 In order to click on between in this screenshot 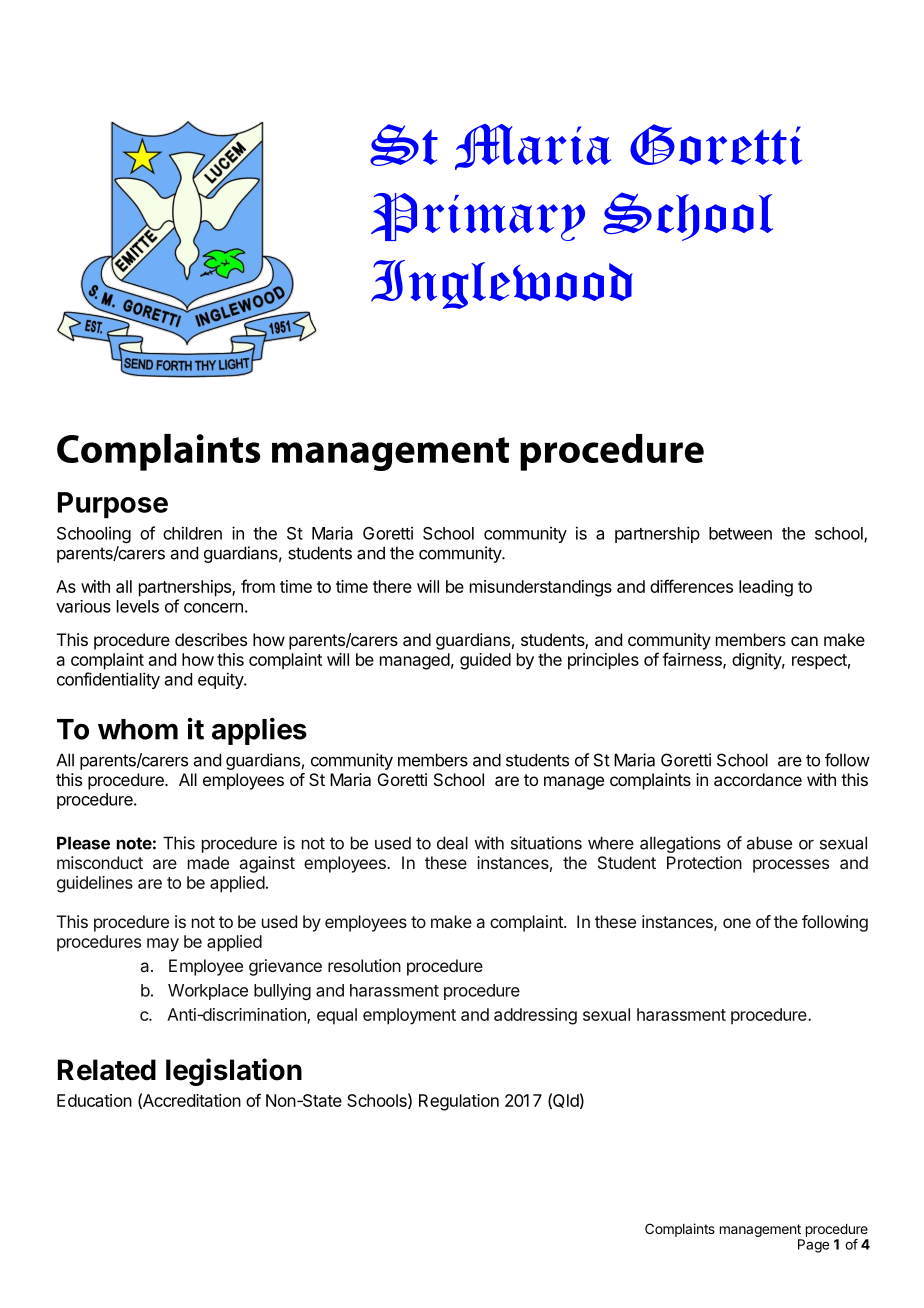, I will do `click(740, 533)`.
